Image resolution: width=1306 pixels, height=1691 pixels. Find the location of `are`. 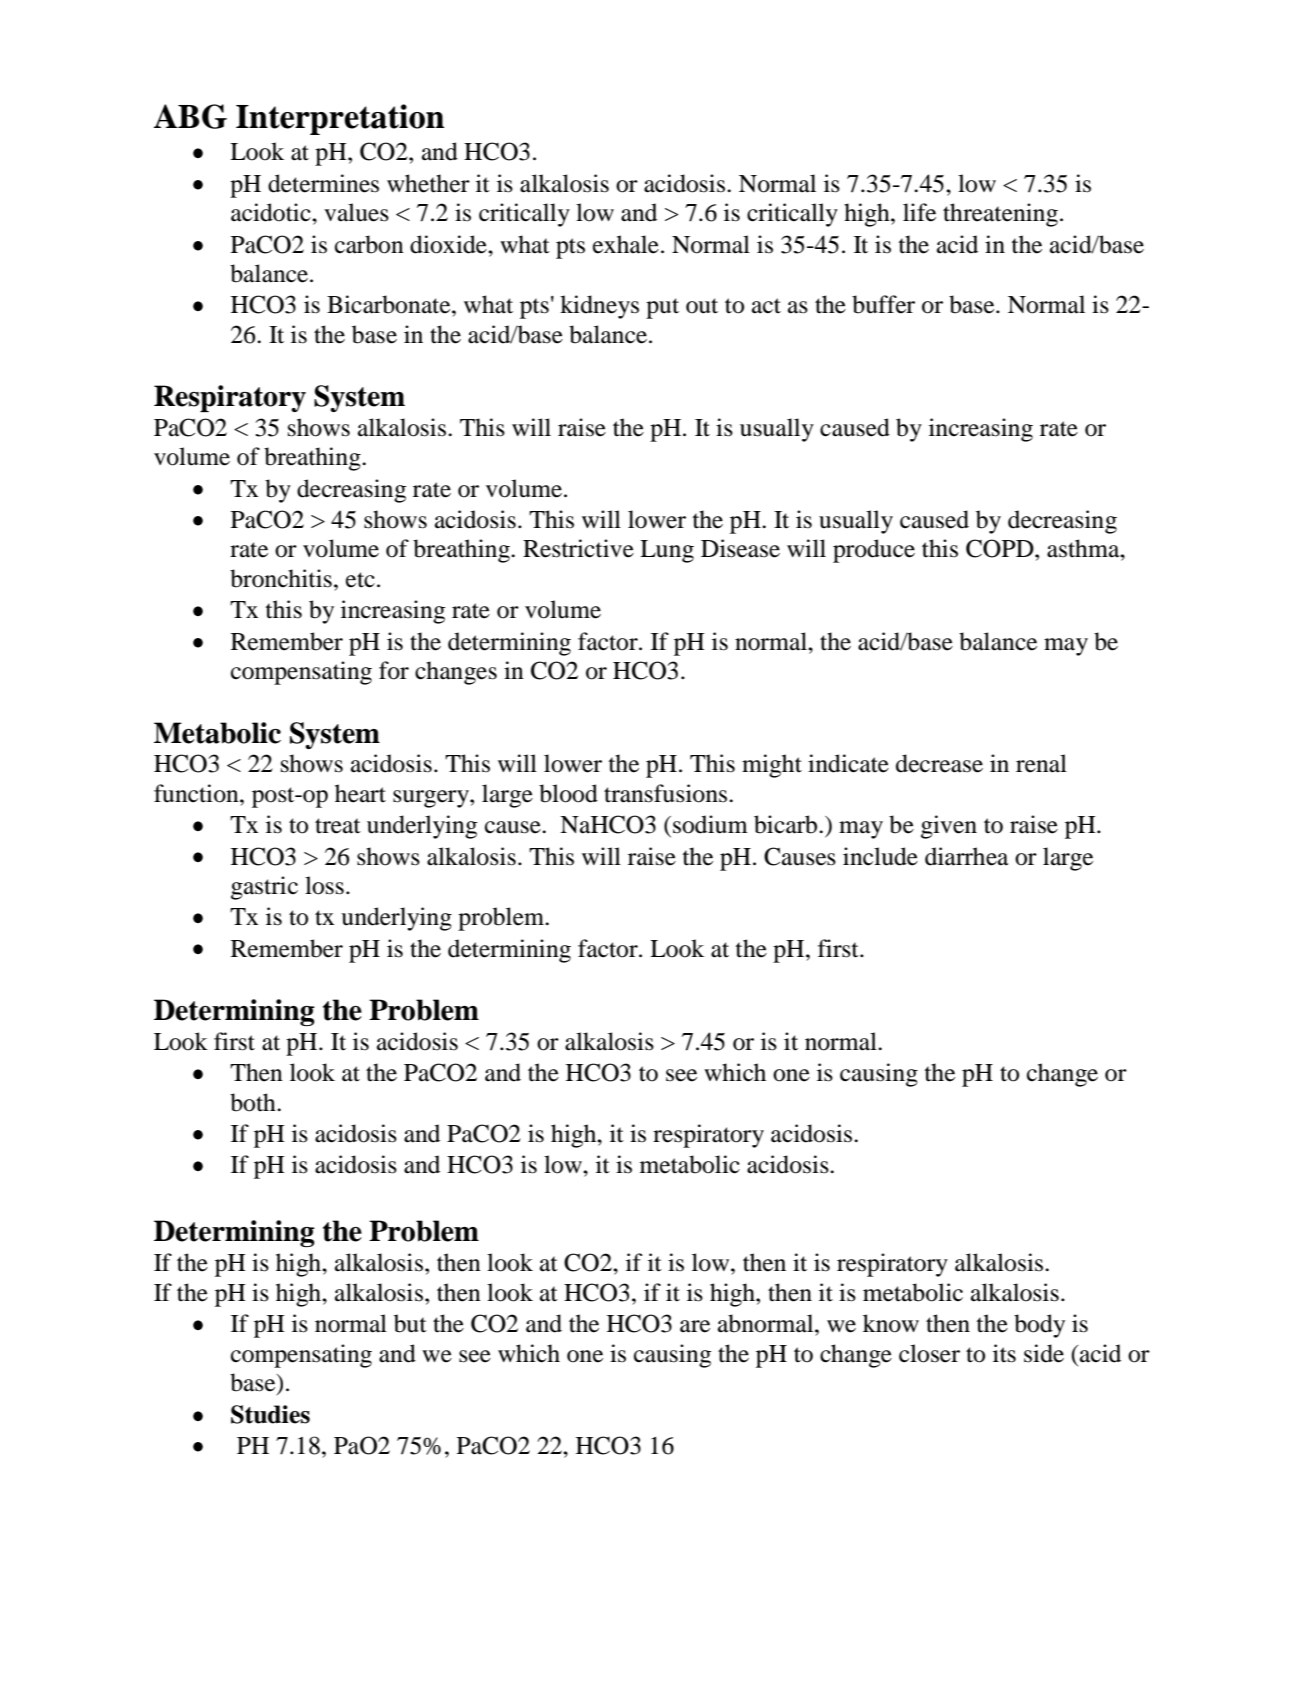

are is located at coordinates (695, 1326).
